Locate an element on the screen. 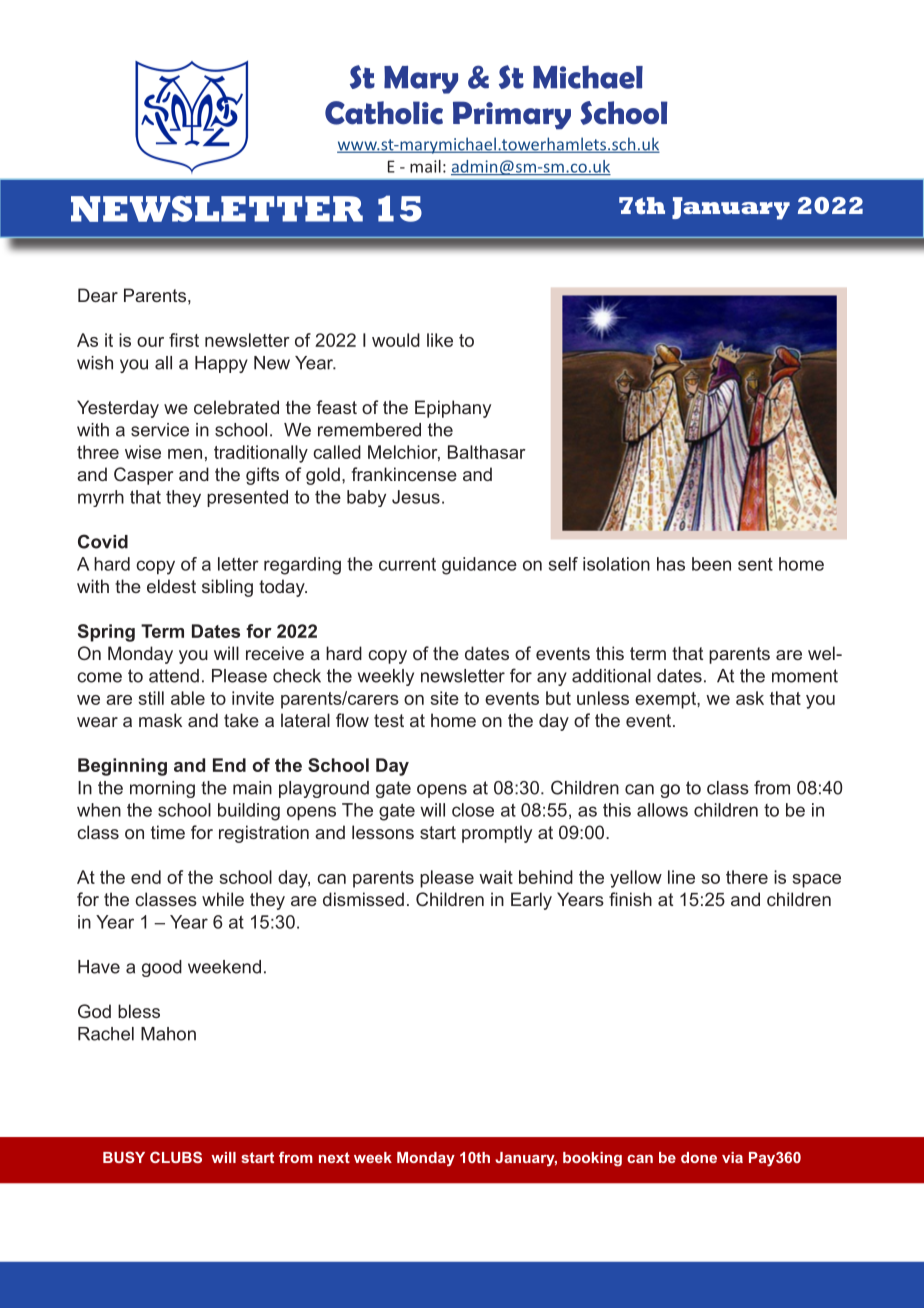  Epiphany is located at coordinates (453, 409).
